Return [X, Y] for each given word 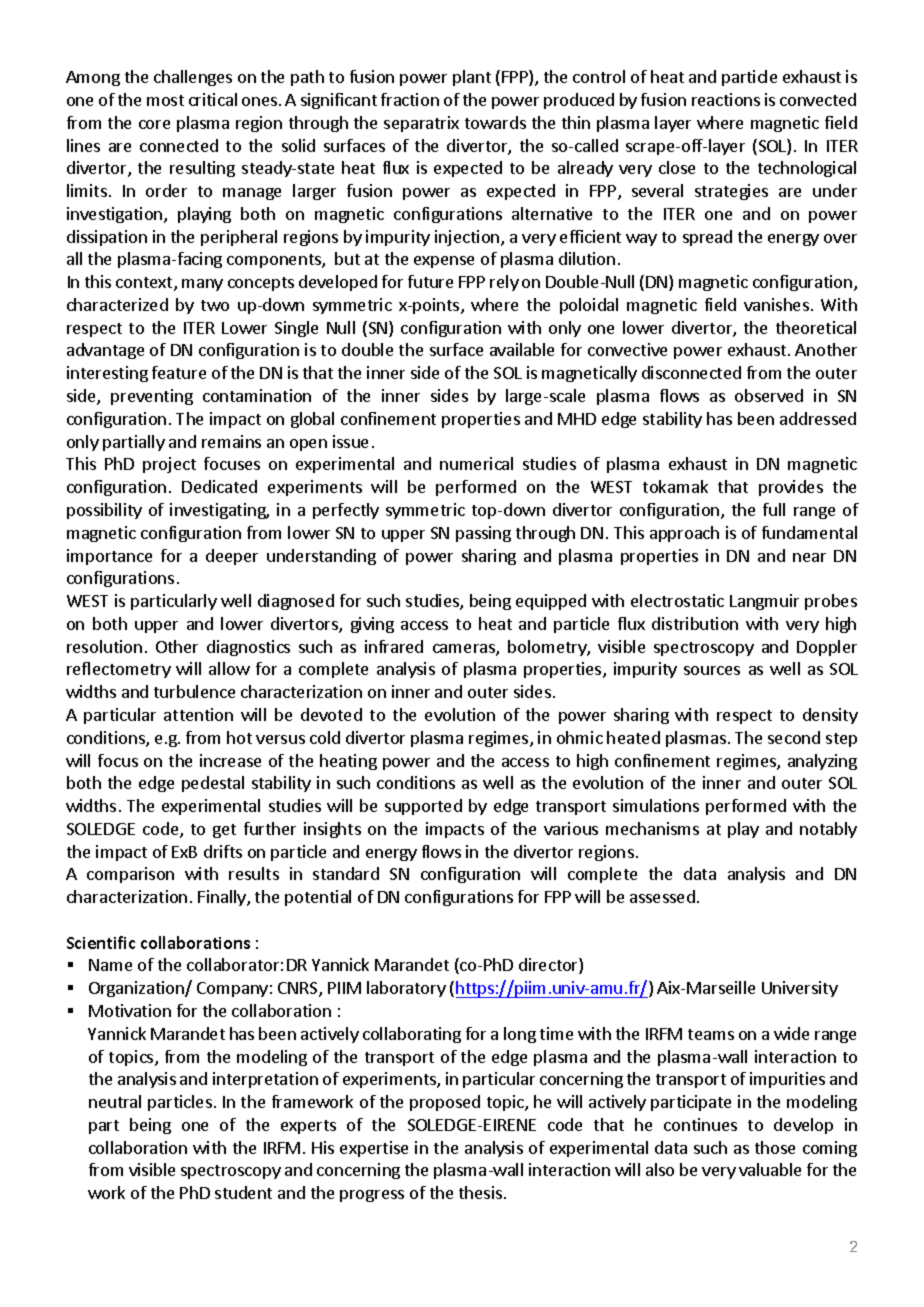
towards [495, 122]
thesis [480, 1192]
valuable [770, 1169]
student [243, 1192]
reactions [726, 99]
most [165, 100]
